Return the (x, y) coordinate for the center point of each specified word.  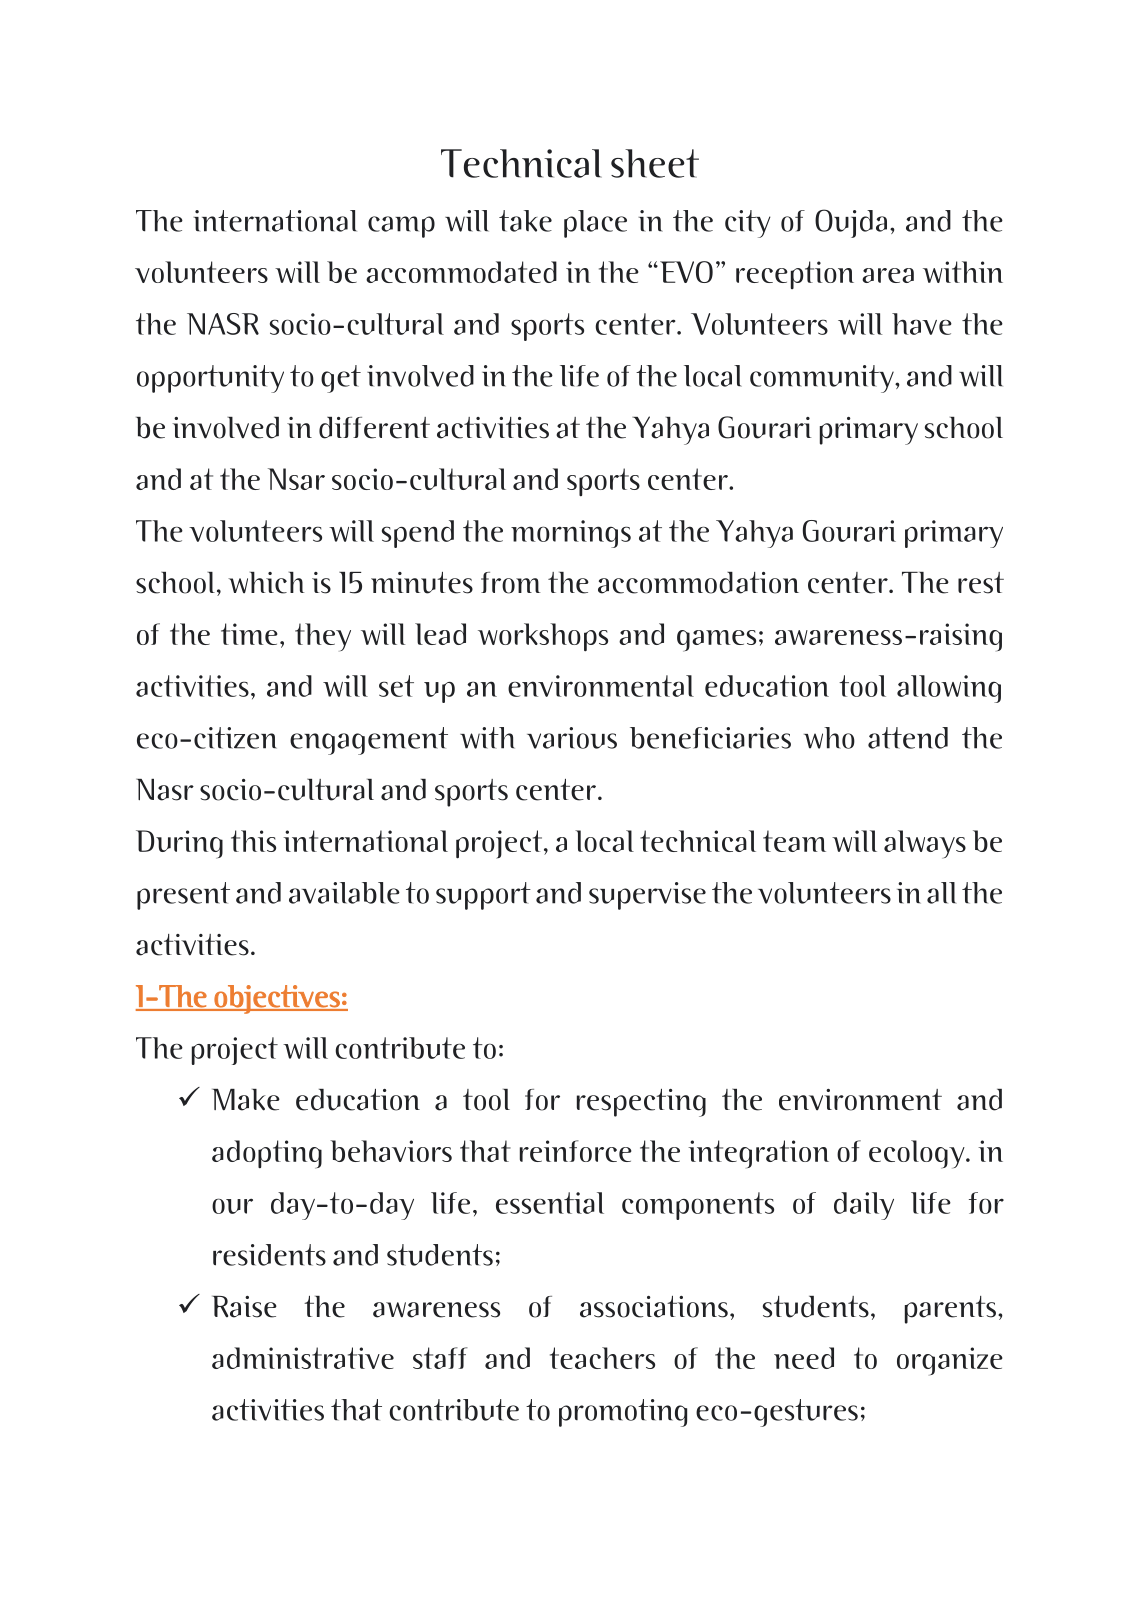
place (595, 224)
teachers (602, 1358)
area (888, 275)
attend (908, 738)
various (572, 738)
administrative (303, 1358)
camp (401, 227)
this (253, 841)
